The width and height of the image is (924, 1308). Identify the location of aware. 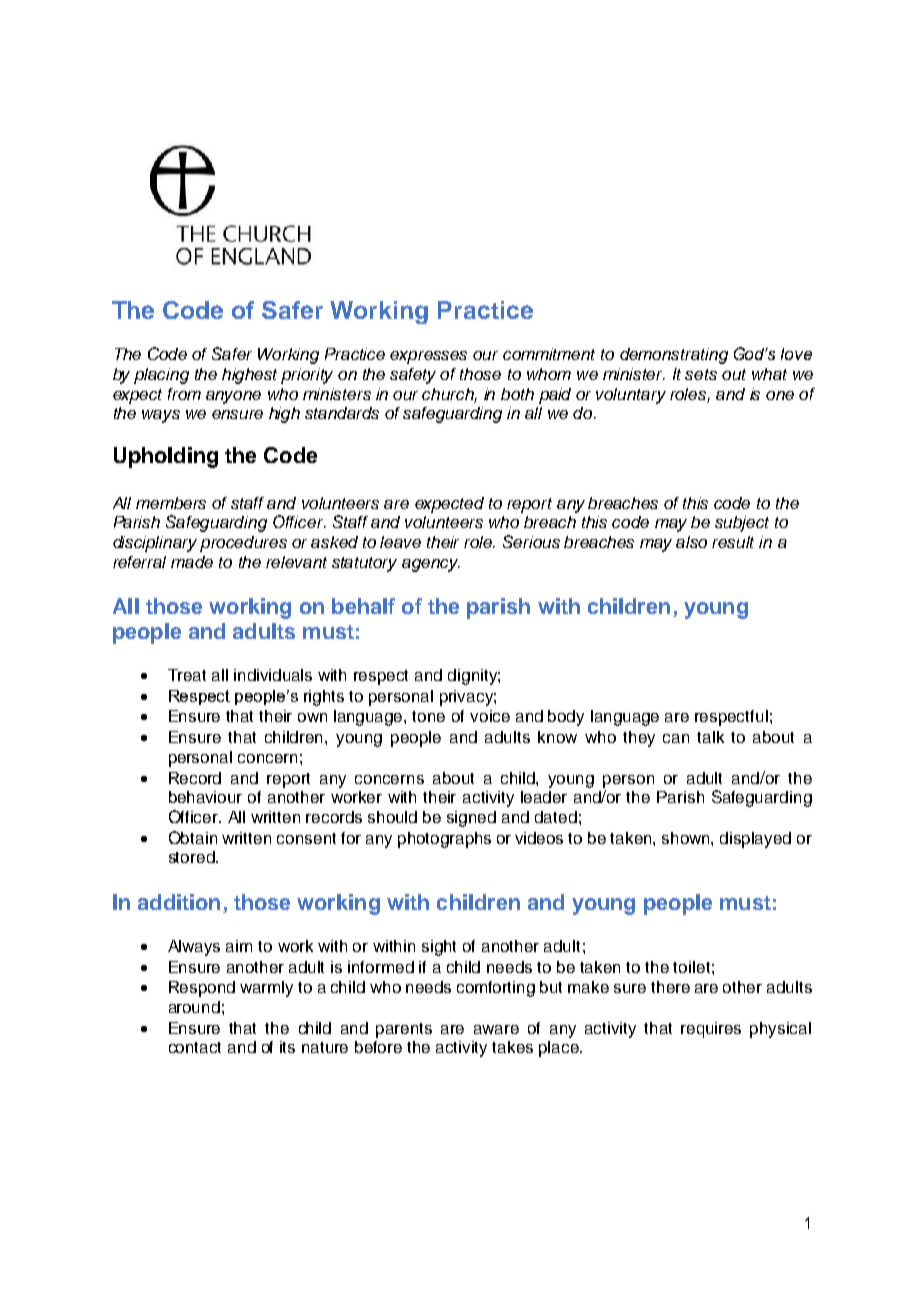
(496, 1029).
